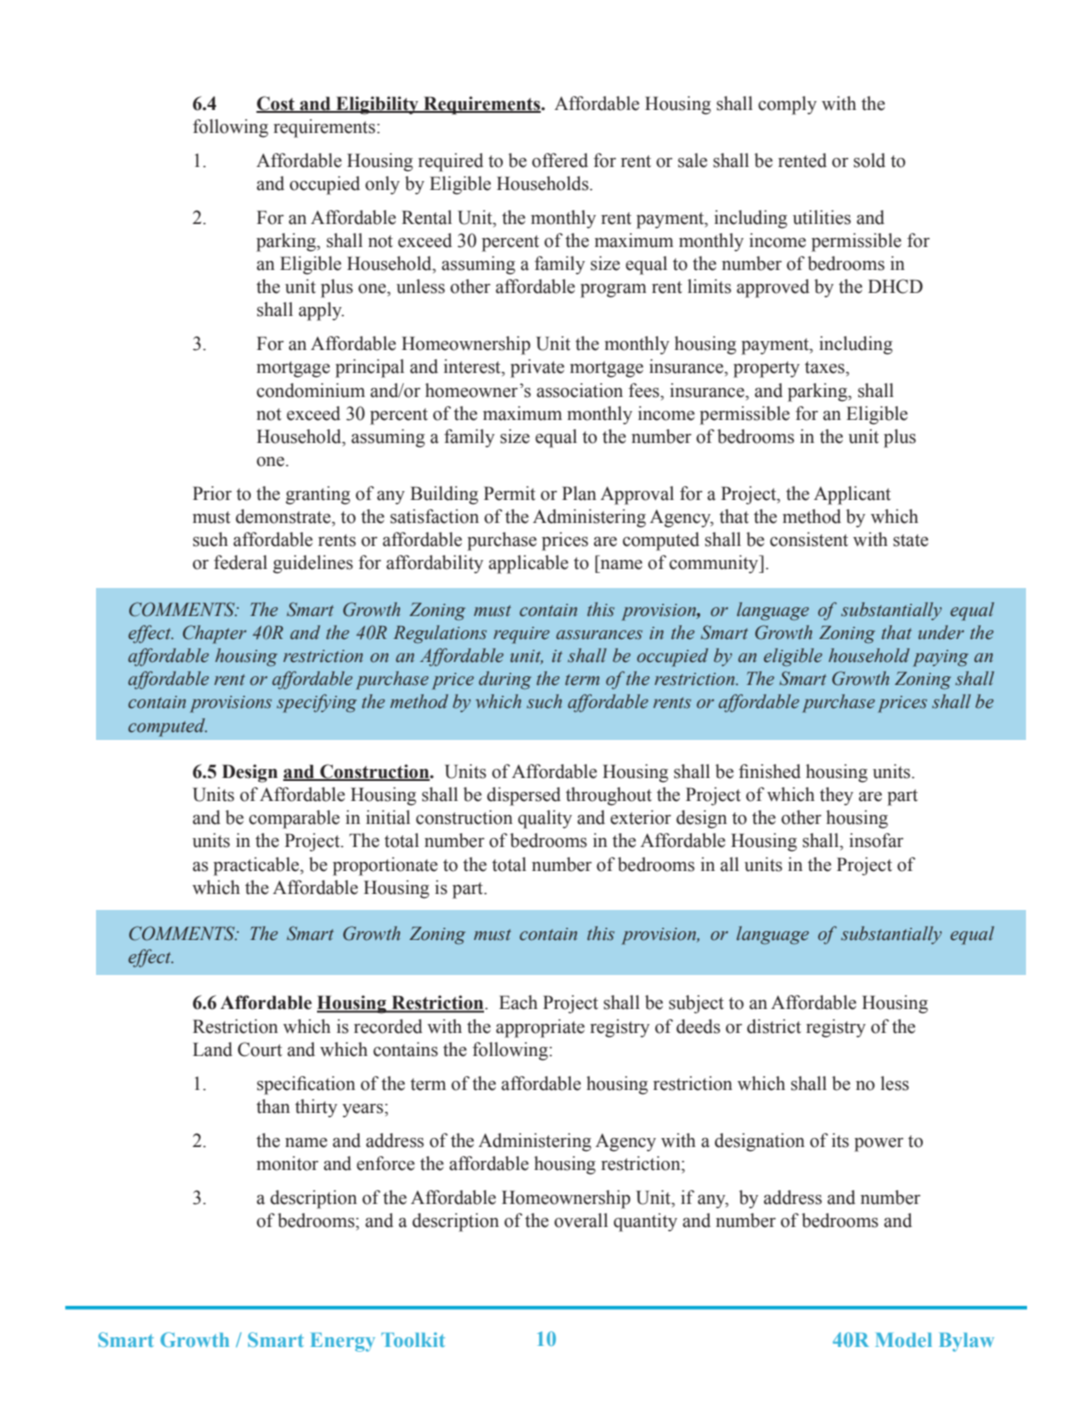  Describe the element at coordinates (852, 495) in the screenshot. I see `Applicant` at that location.
